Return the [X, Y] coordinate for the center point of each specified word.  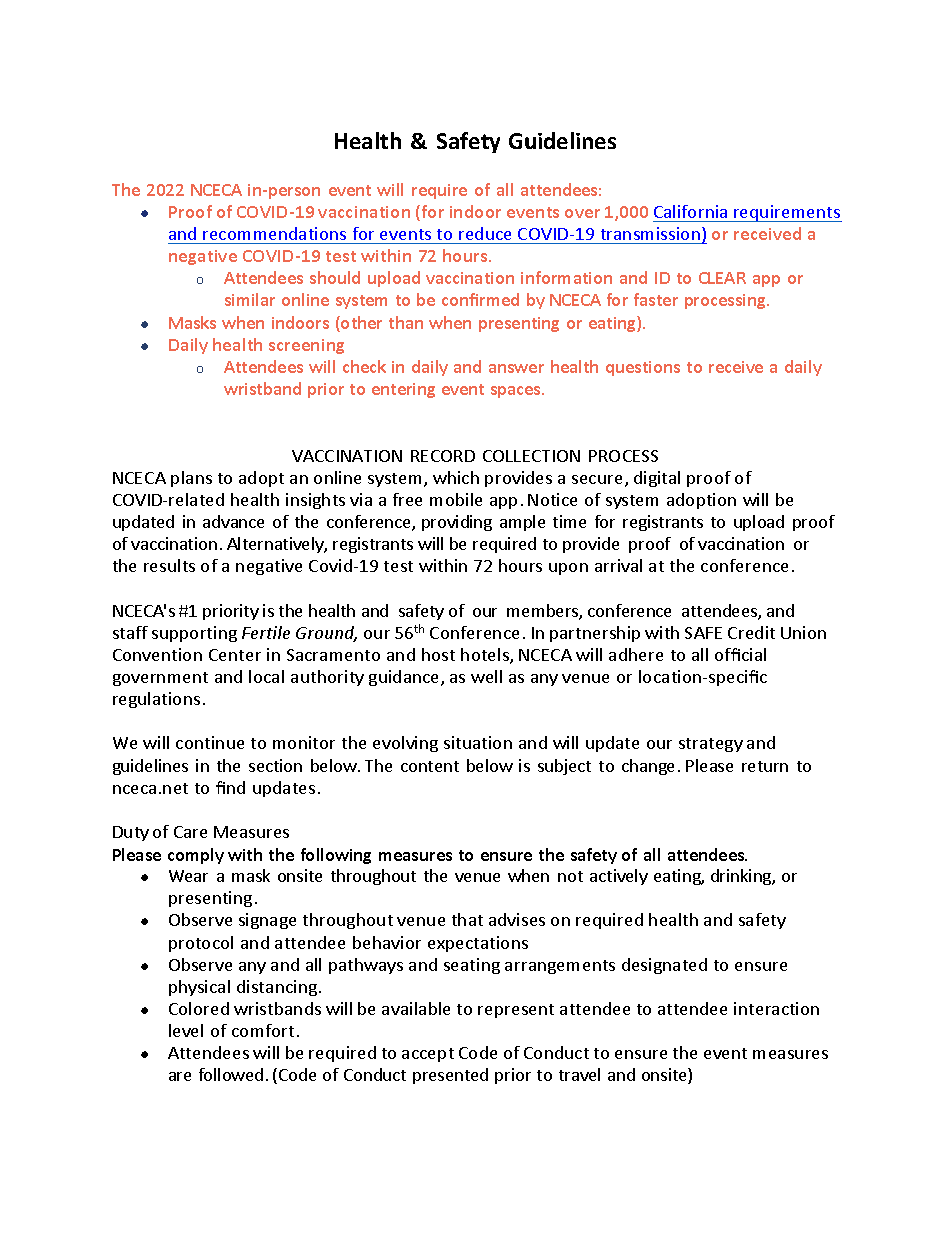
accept [428, 1055]
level [186, 1030]
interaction [776, 1008]
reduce [485, 233]
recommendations [274, 233]
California [690, 211]
